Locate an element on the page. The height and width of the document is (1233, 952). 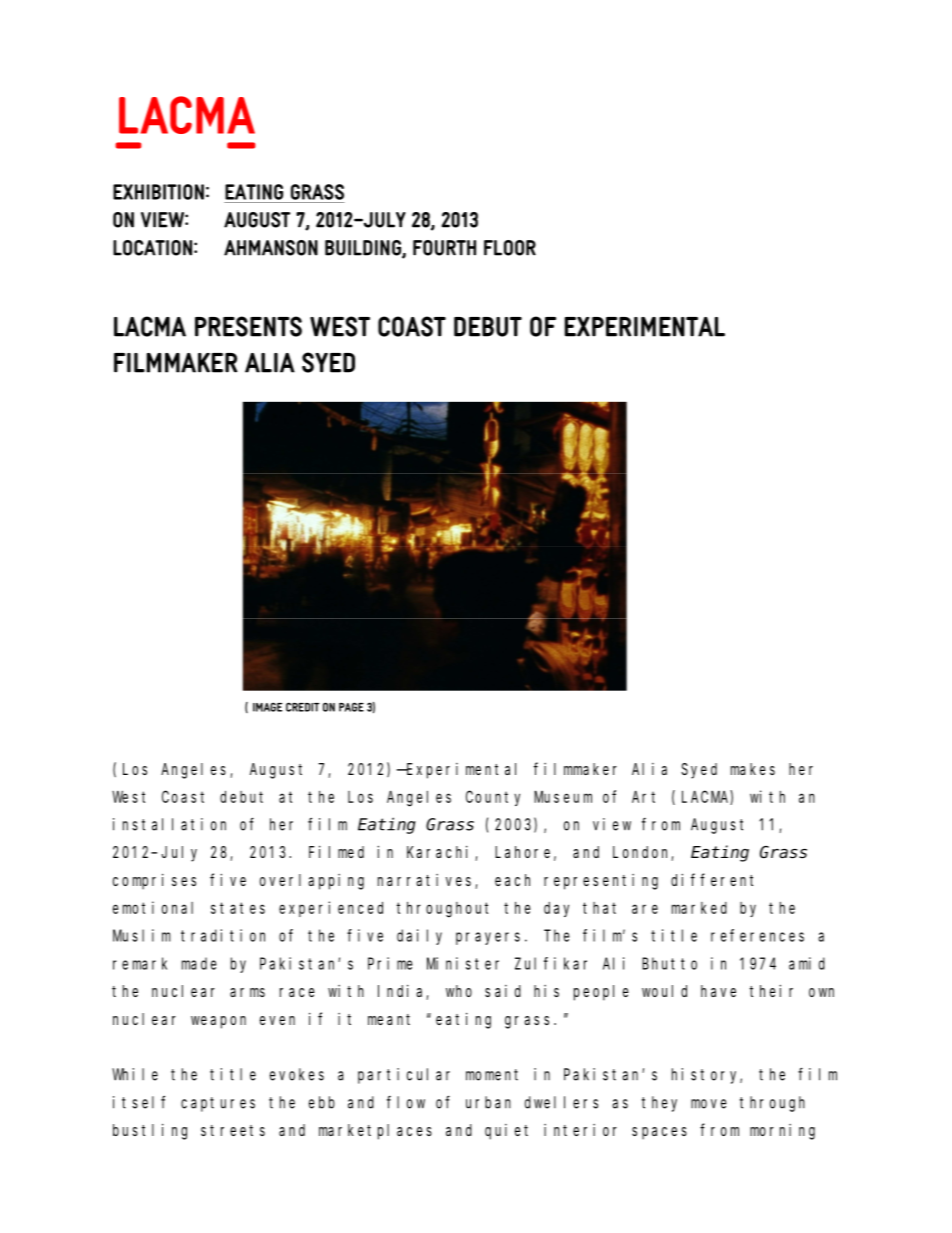
Fourth is located at coordinates (444, 248).
